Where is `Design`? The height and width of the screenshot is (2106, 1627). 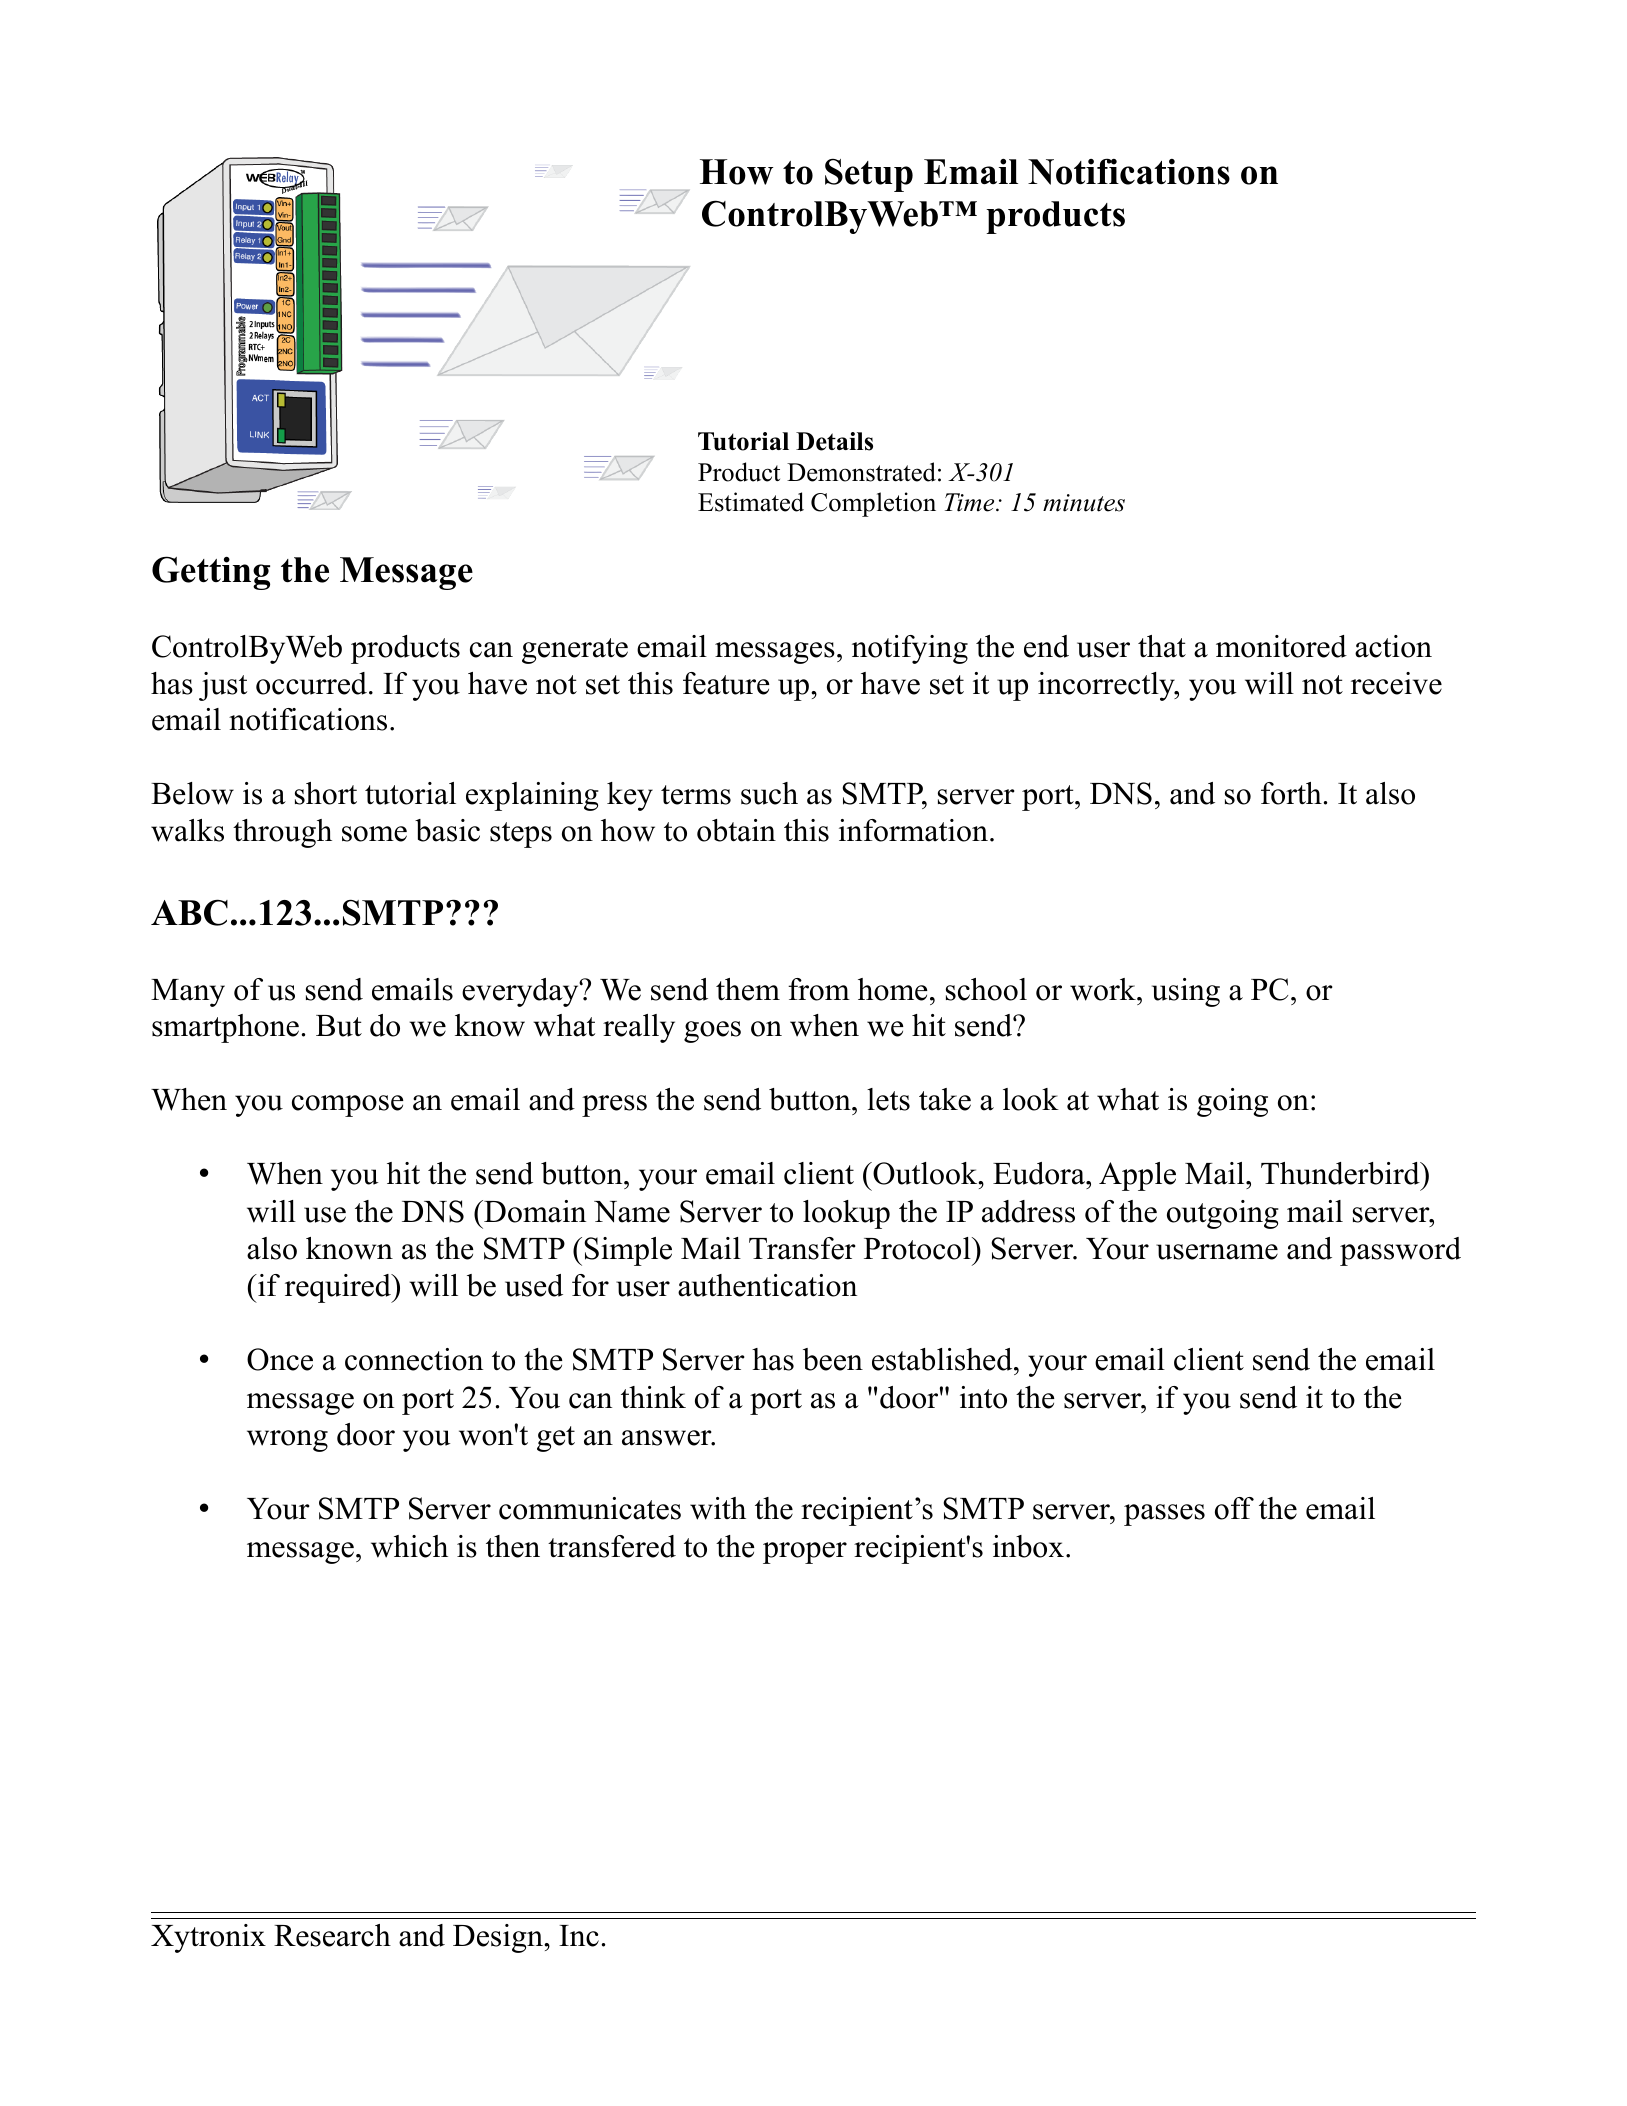 Design is located at coordinates (499, 1938).
